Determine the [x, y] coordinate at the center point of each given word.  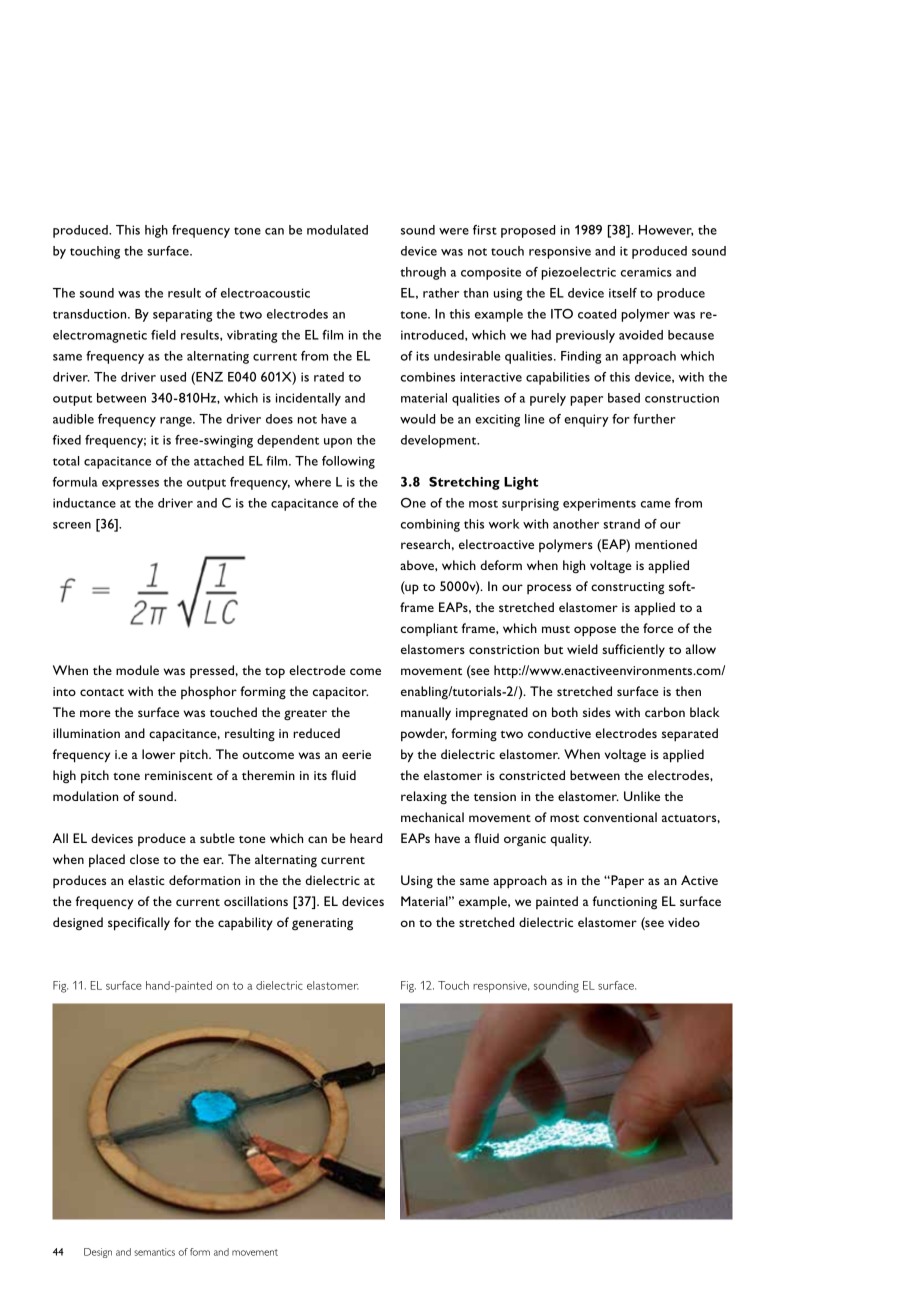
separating [182, 315]
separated [690, 735]
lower [159, 754]
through [423, 273]
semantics [154, 1252]
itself [623, 293]
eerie [356, 754]
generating [322, 924]
